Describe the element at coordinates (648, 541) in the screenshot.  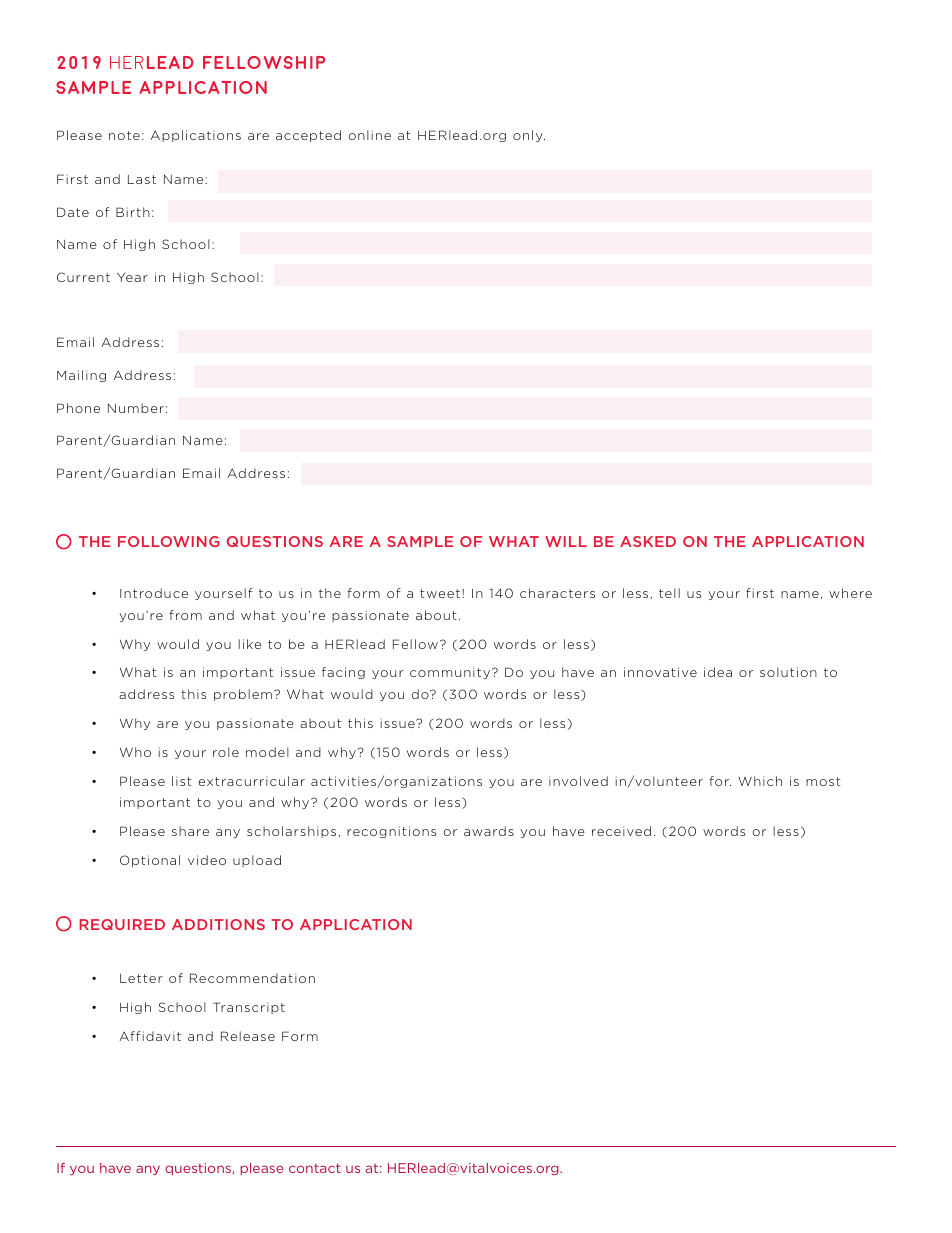
I see `ASKED` at that location.
